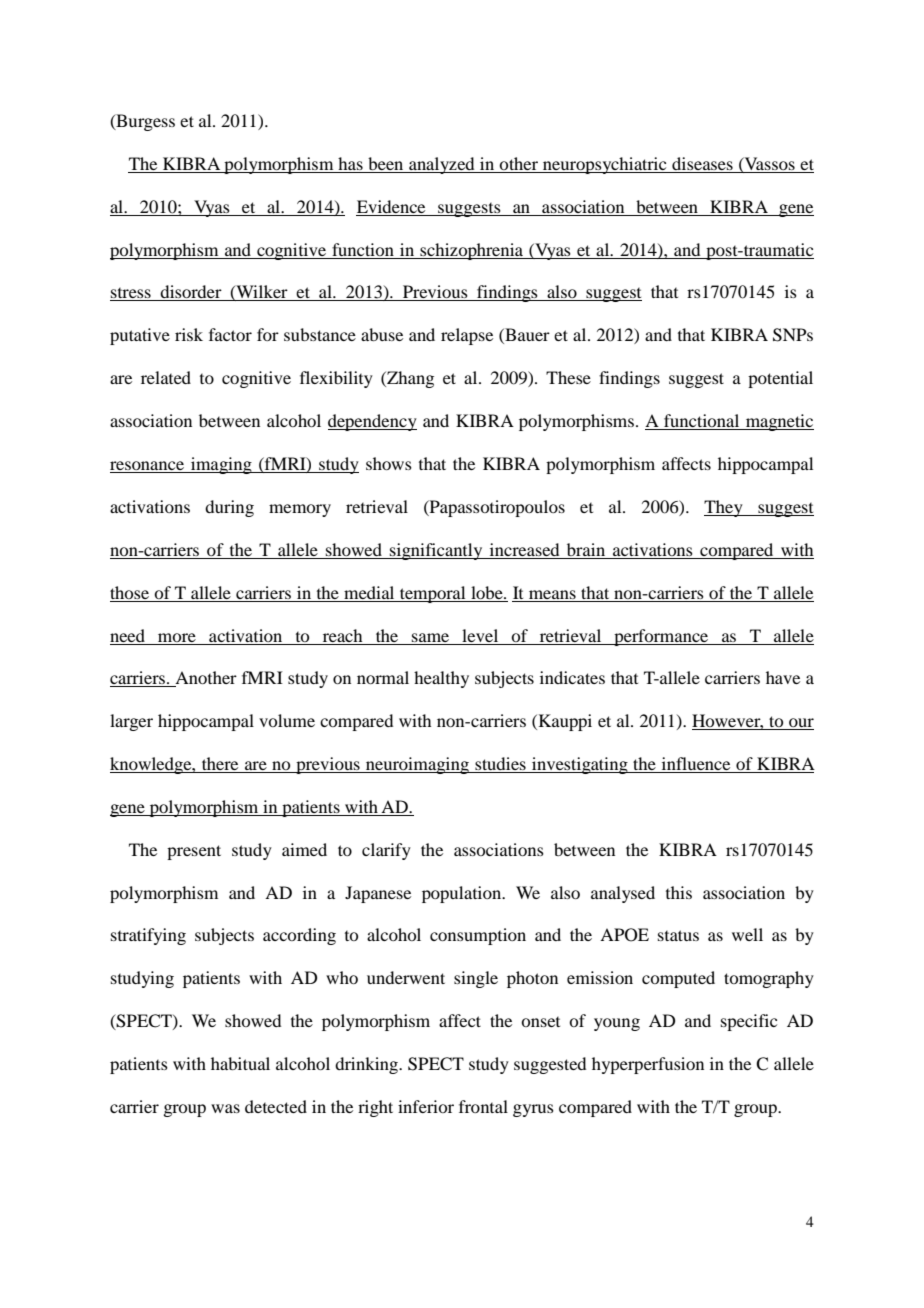  What do you see at coordinates (240, 1063) in the image?
I see `habitual` at bounding box center [240, 1063].
